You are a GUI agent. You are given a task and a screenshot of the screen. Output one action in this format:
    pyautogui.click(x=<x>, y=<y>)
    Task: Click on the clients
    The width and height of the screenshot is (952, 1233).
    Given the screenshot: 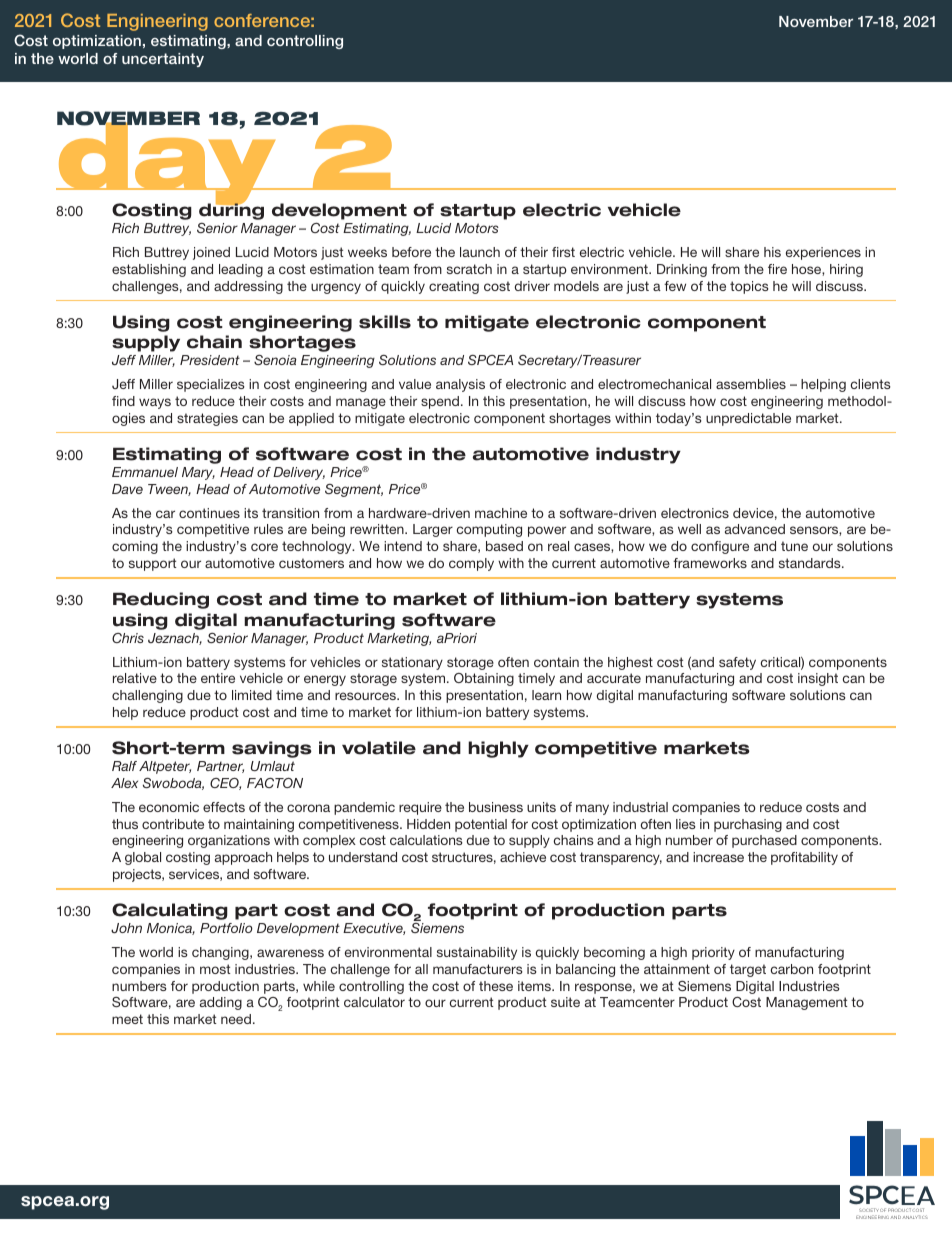 What is the action you would take?
    pyautogui.click(x=871, y=384)
